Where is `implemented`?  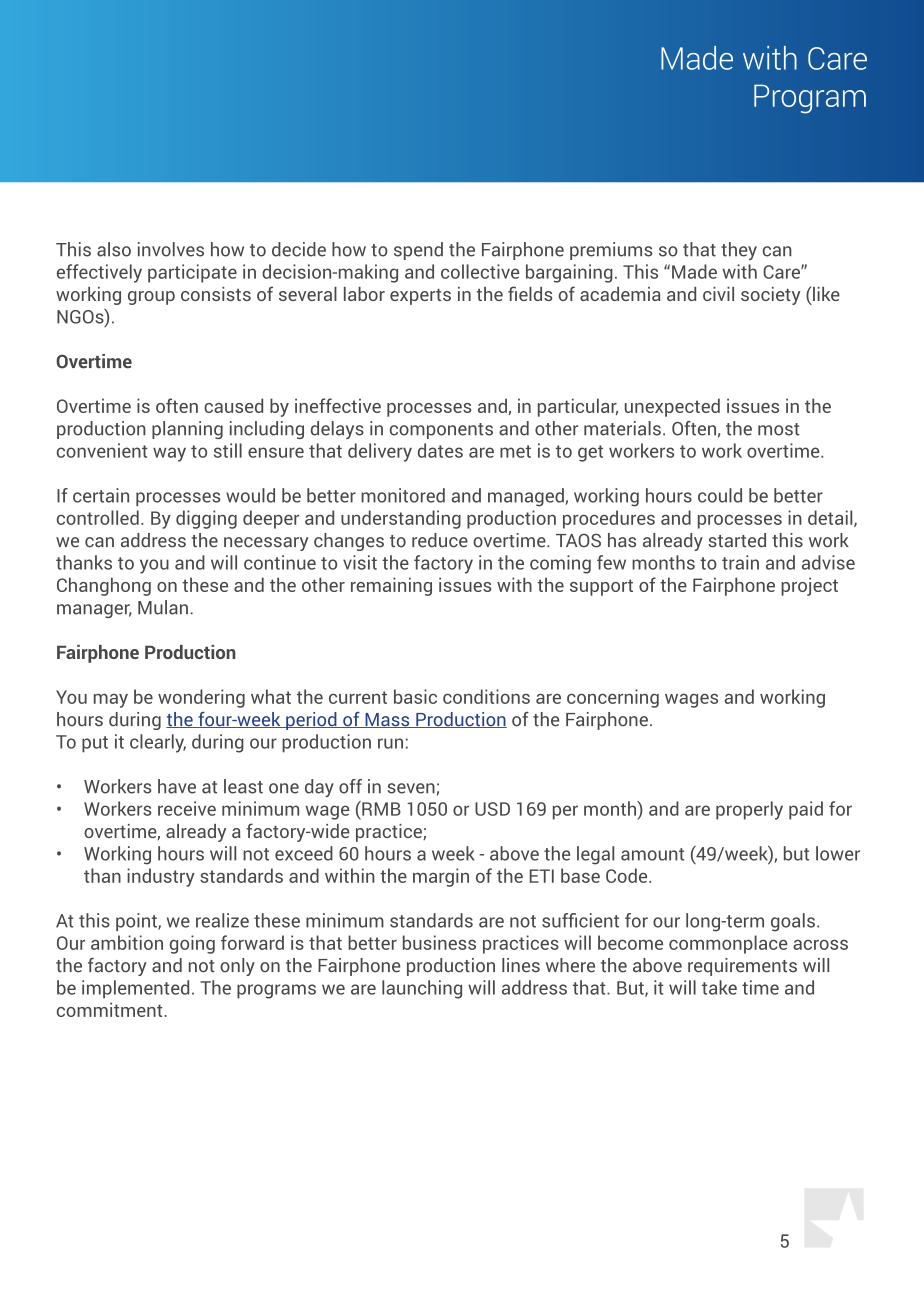 implemented is located at coordinates (135, 989).
